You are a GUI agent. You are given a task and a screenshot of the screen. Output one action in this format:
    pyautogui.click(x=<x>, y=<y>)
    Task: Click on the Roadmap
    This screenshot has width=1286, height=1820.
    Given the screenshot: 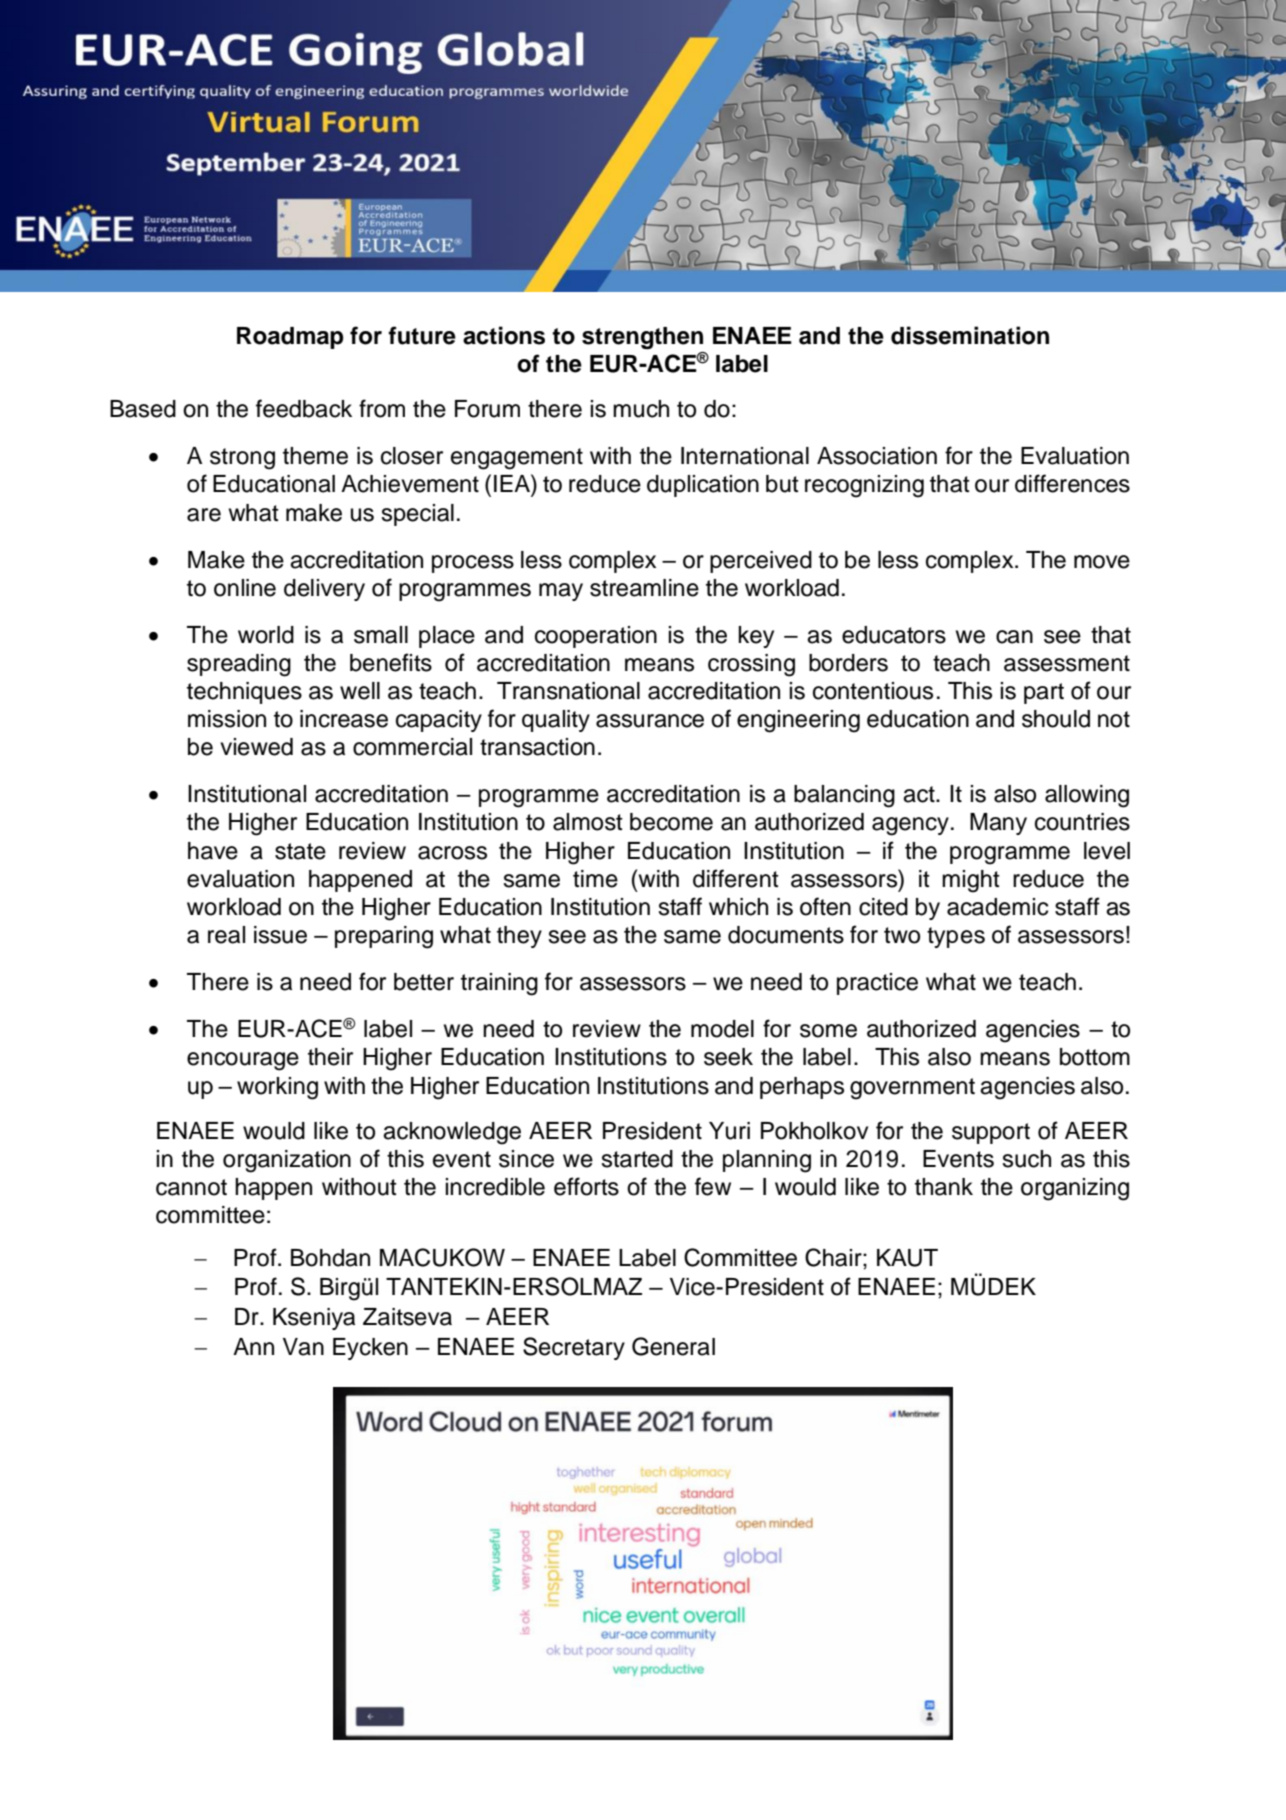 What is the action you would take?
    pyautogui.click(x=290, y=338)
